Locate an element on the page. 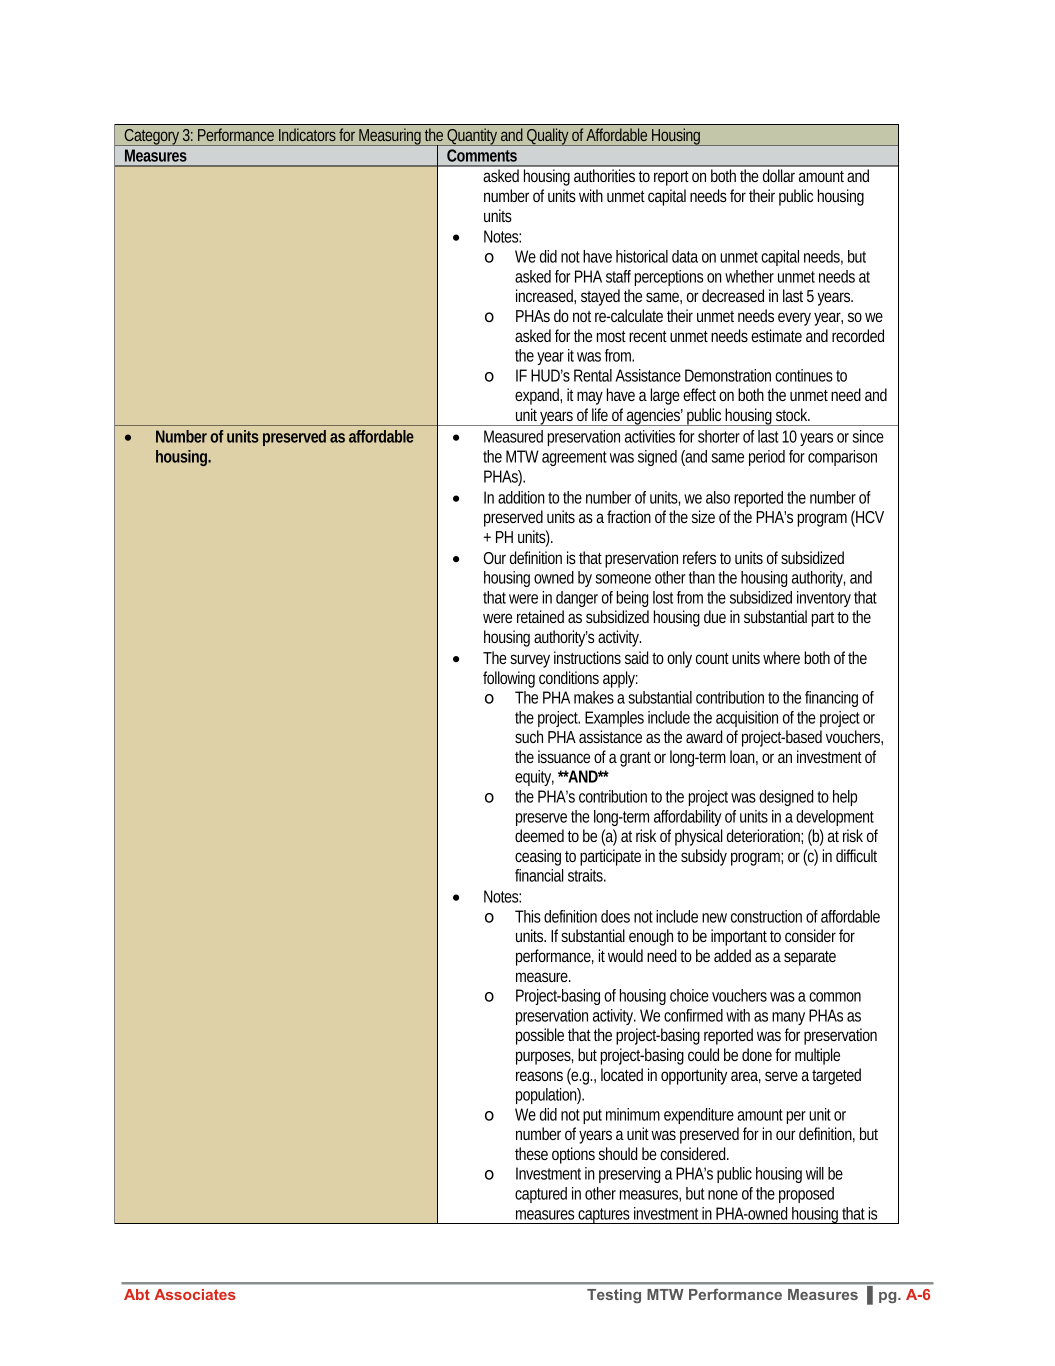 The image size is (1055, 1366). authorities is located at coordinates (604, 175).
